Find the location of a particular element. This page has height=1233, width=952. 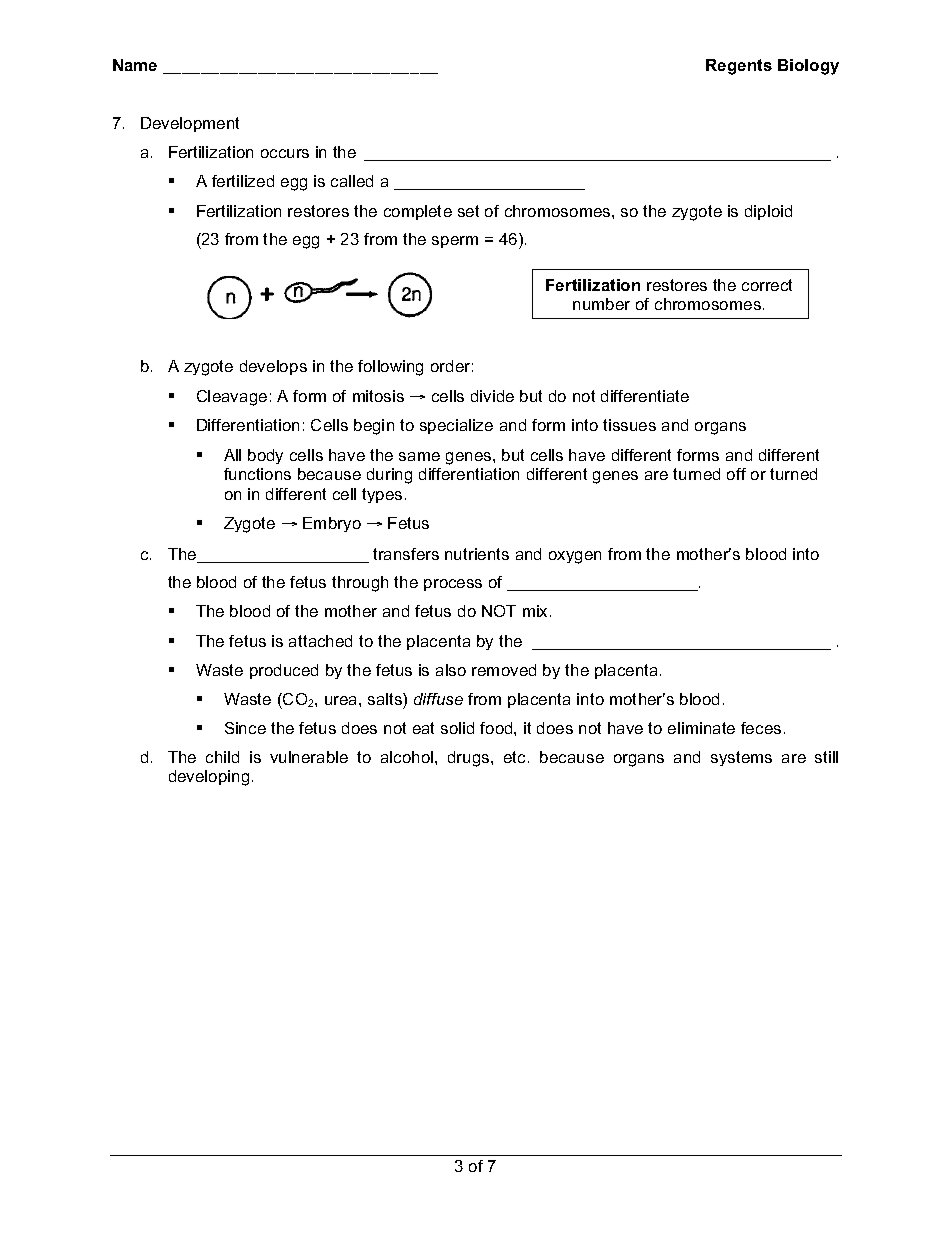

Development is located at coordinates (190, 124).
